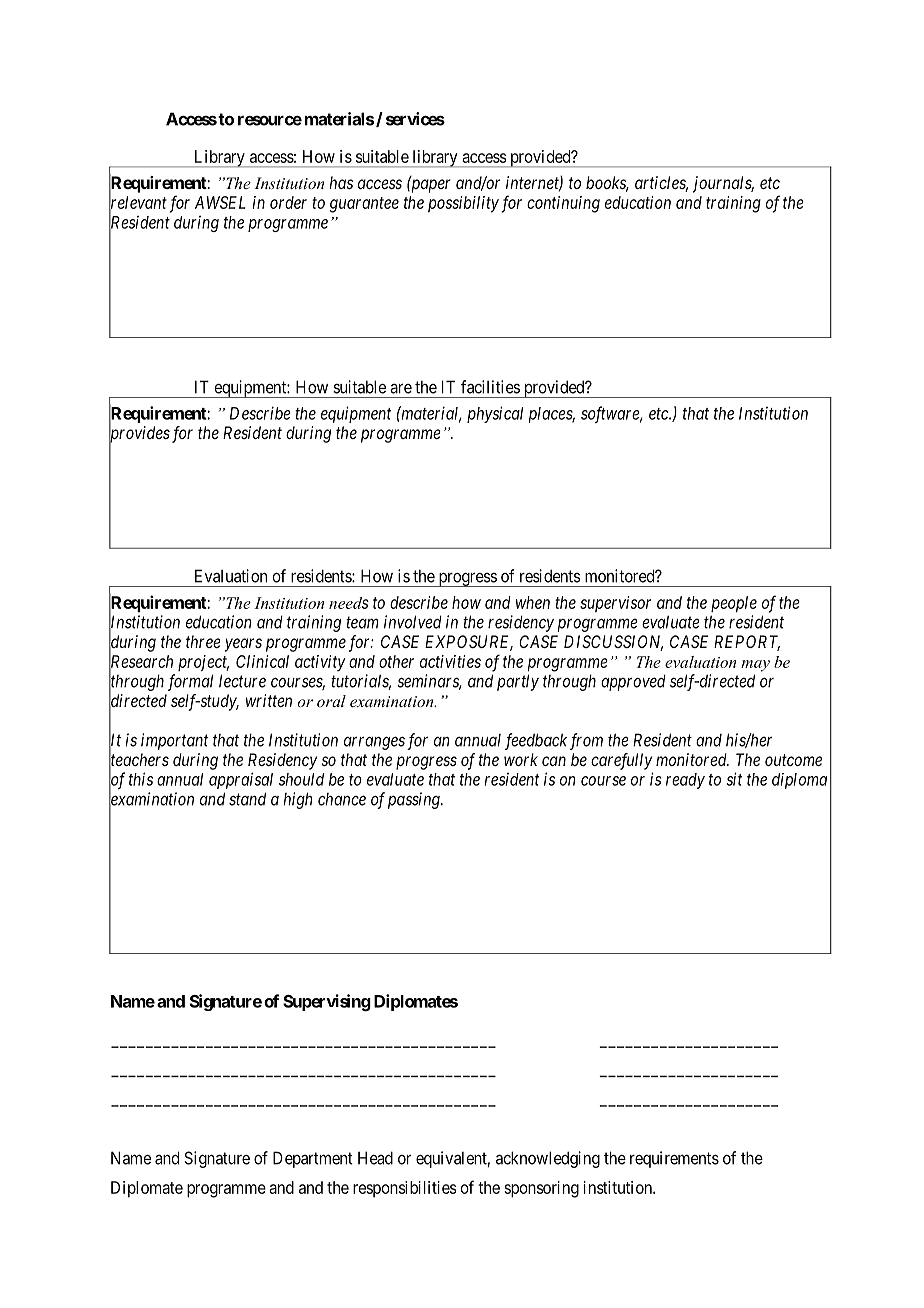 This screenshot has width=924, height=1308. What do you see at coordinates (685, 781) in the screenshot?
I see `ready` at bounding box center [685, 781].
